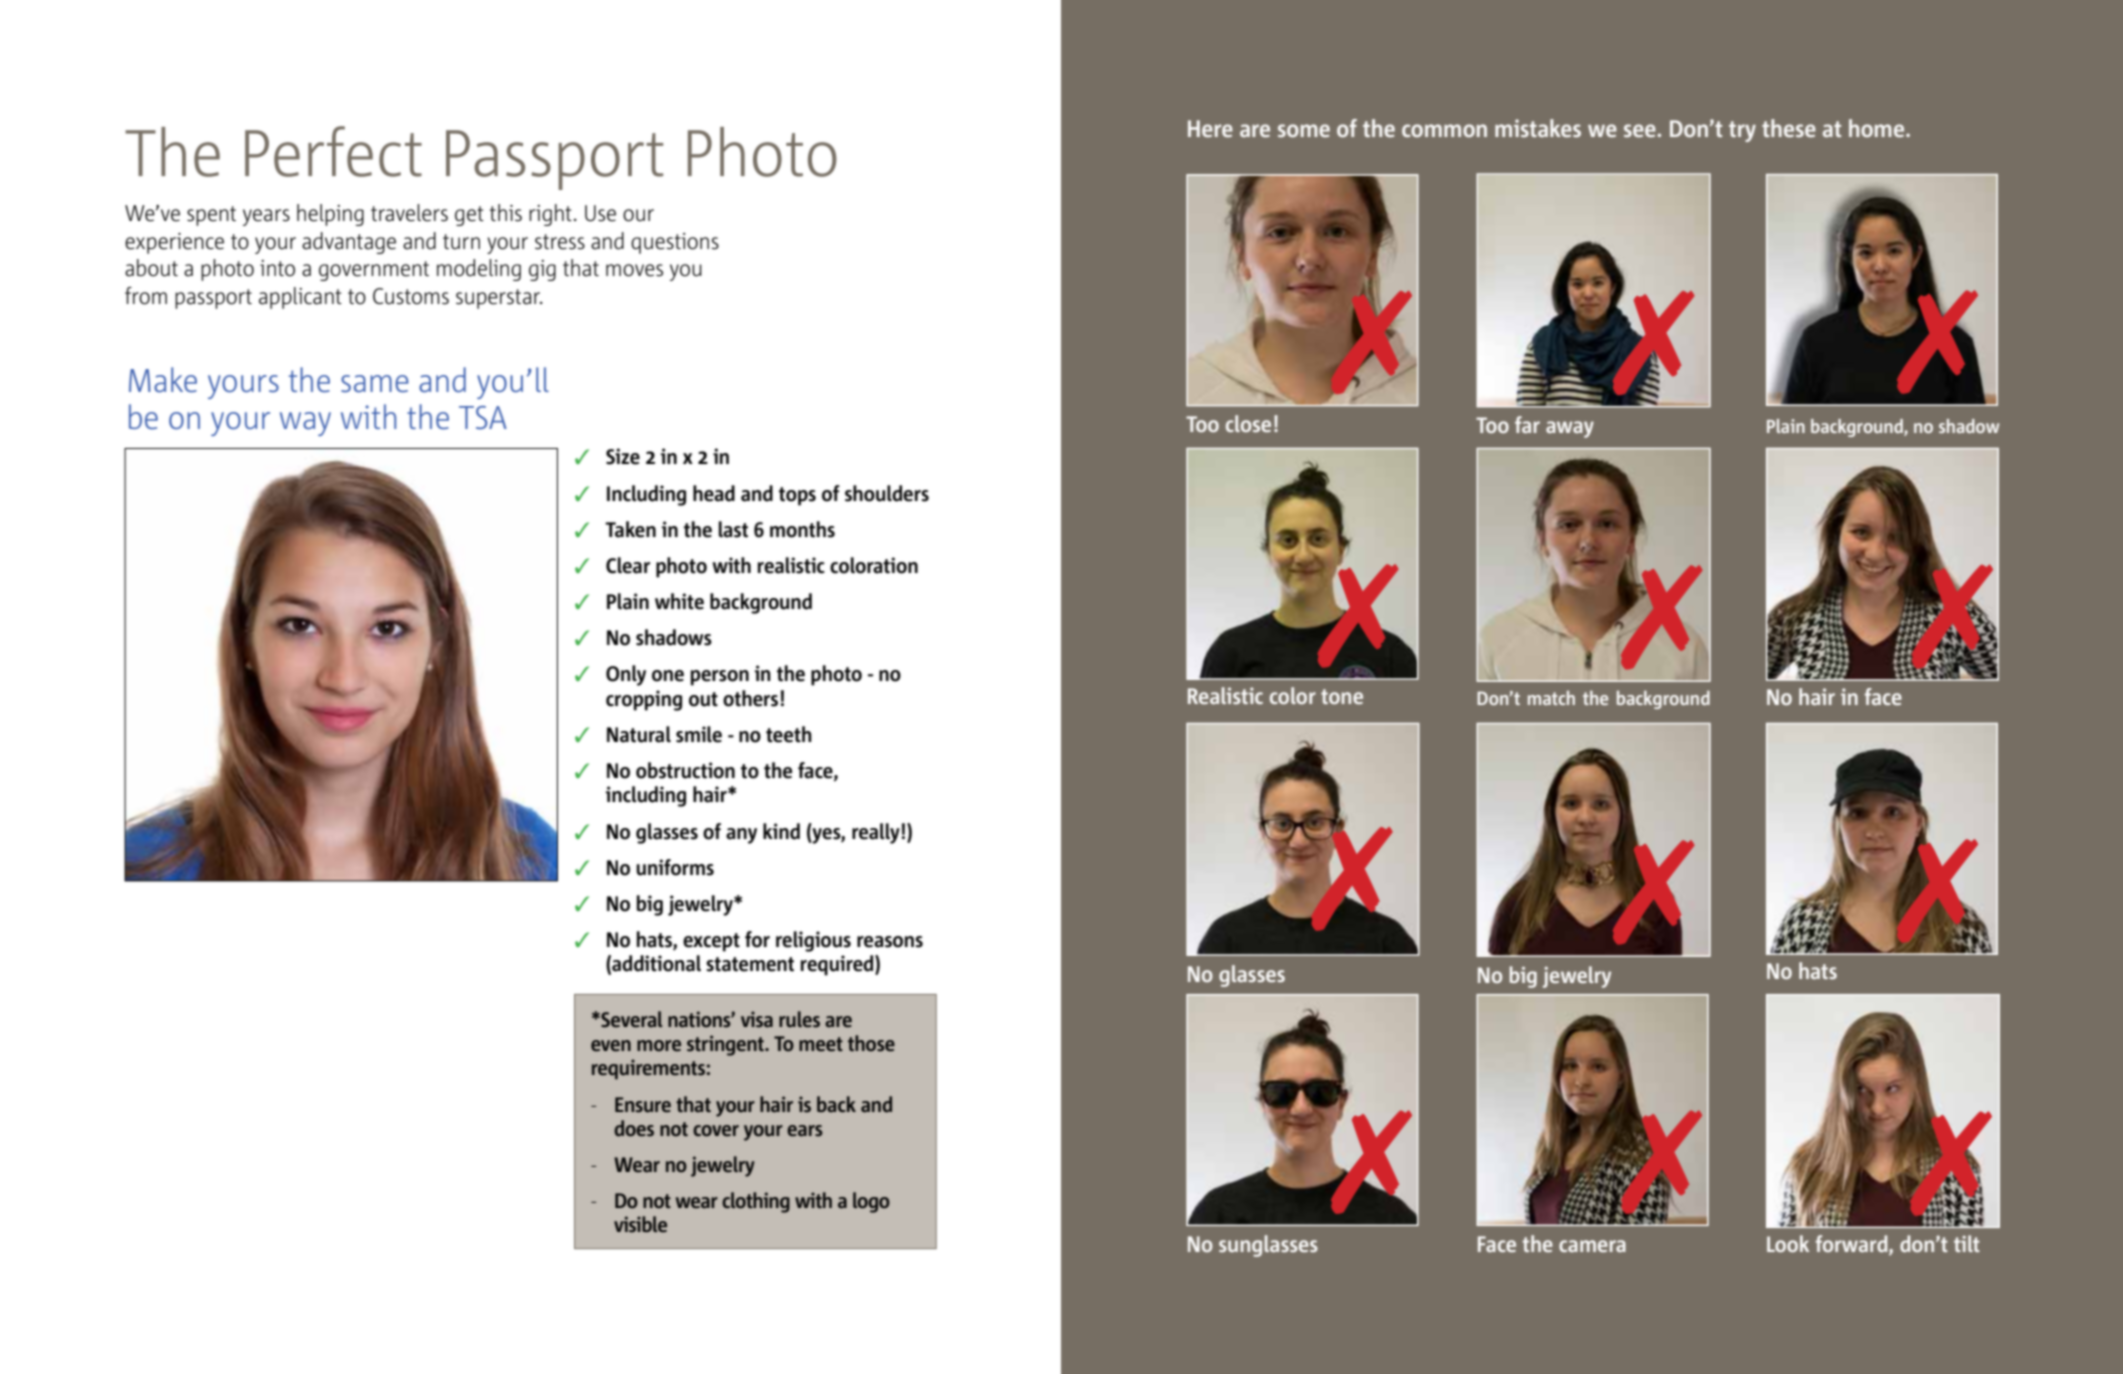 This image has width=2123, height=1374. Describe the element at coordinates (871, 1202) in the image. I see `logo` at that location.
